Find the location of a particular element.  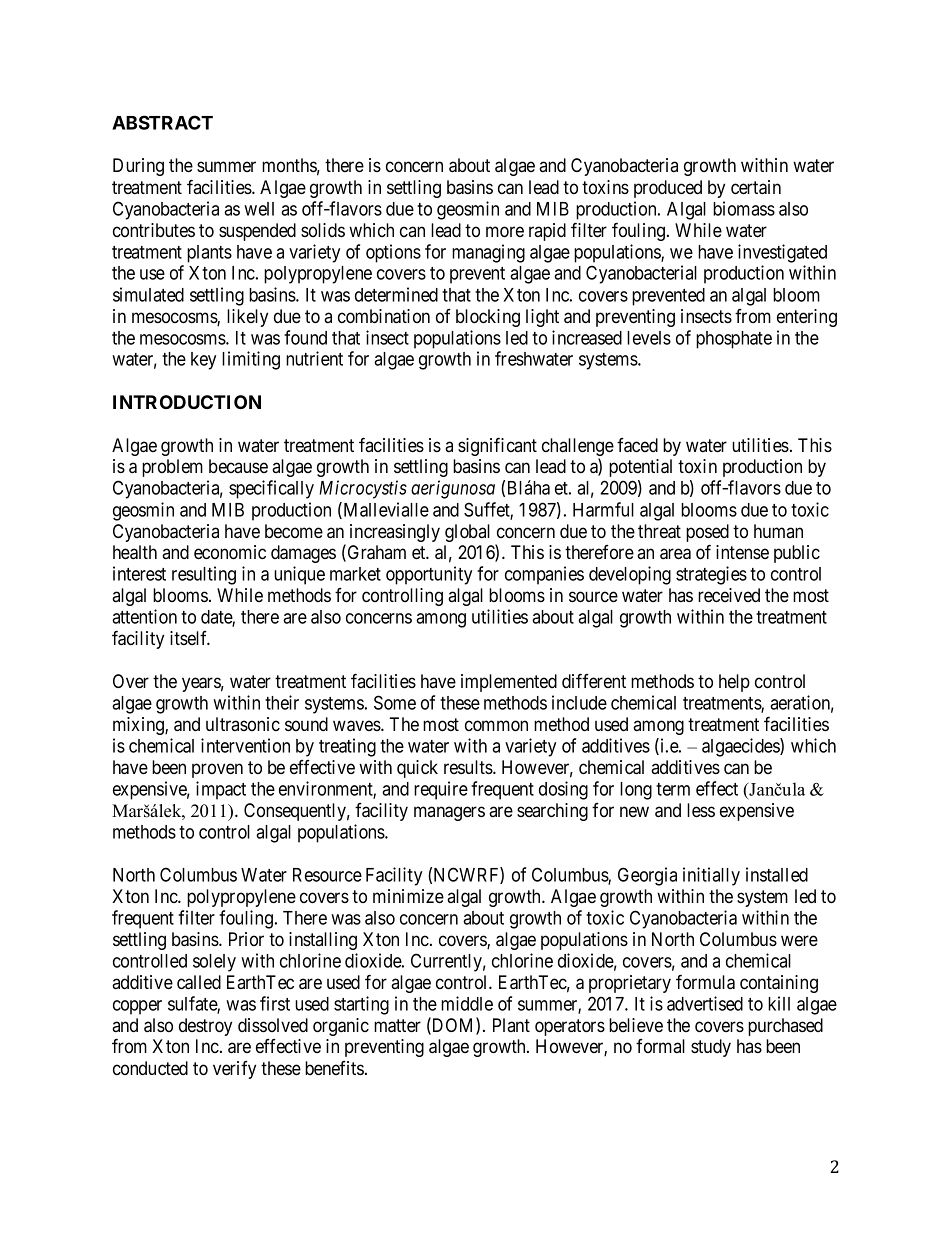

certain is located at coordinates (756, 187).
